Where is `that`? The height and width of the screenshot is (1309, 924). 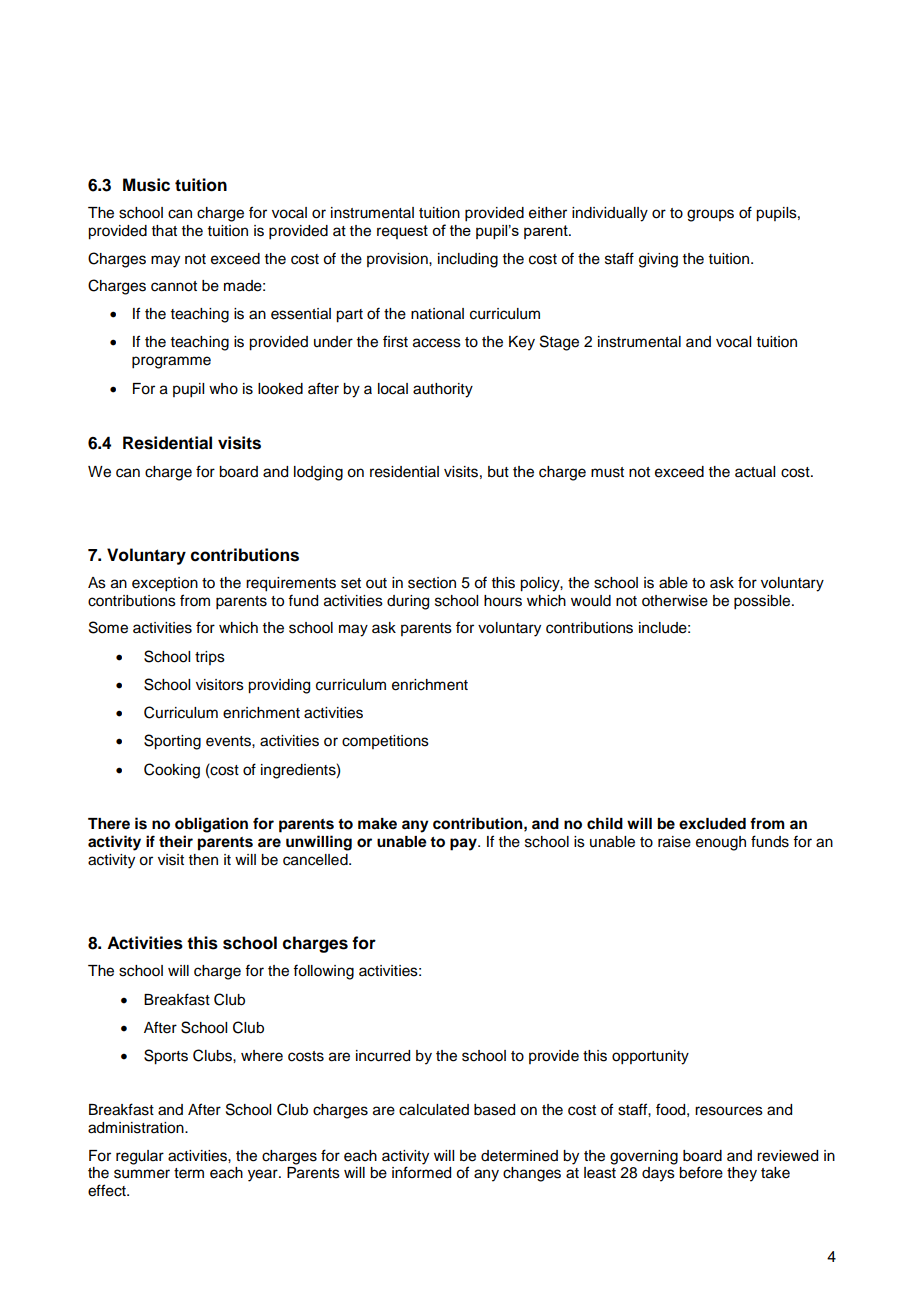 that is located at coordinates (164, 230).
